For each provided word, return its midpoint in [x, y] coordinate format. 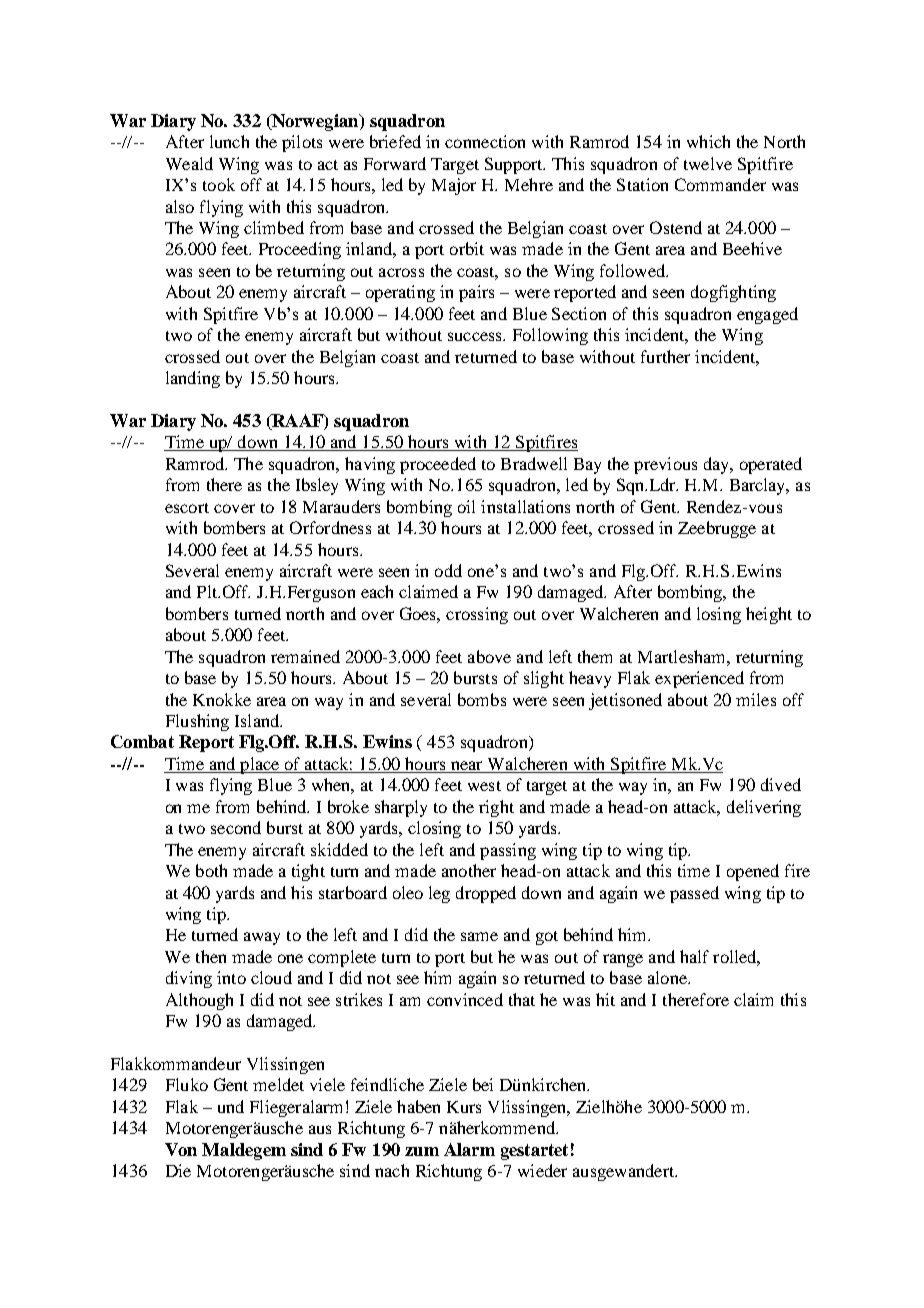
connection [485, 141]
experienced [699, 679]
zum [422, 1151]
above [489, 656]
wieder [542, 1170]
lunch [229, 141]
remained [305, 656]
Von [181, 1149]
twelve [708, 163]
